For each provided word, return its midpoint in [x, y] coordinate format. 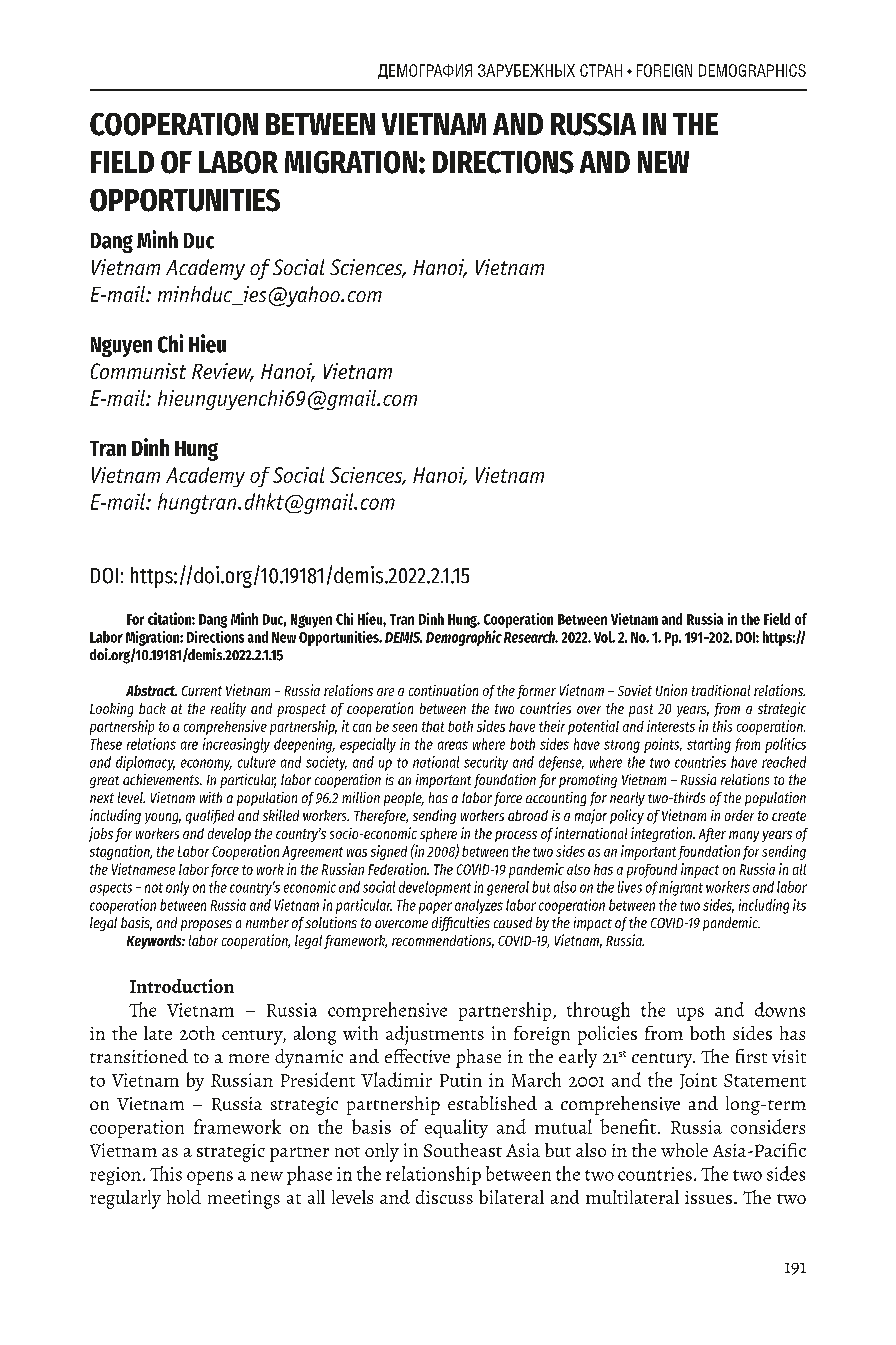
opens [210, 1178]
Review [223, 372]
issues [708, 1197]
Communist [138, 371]
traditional [721, 690]
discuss [444, 1197]
